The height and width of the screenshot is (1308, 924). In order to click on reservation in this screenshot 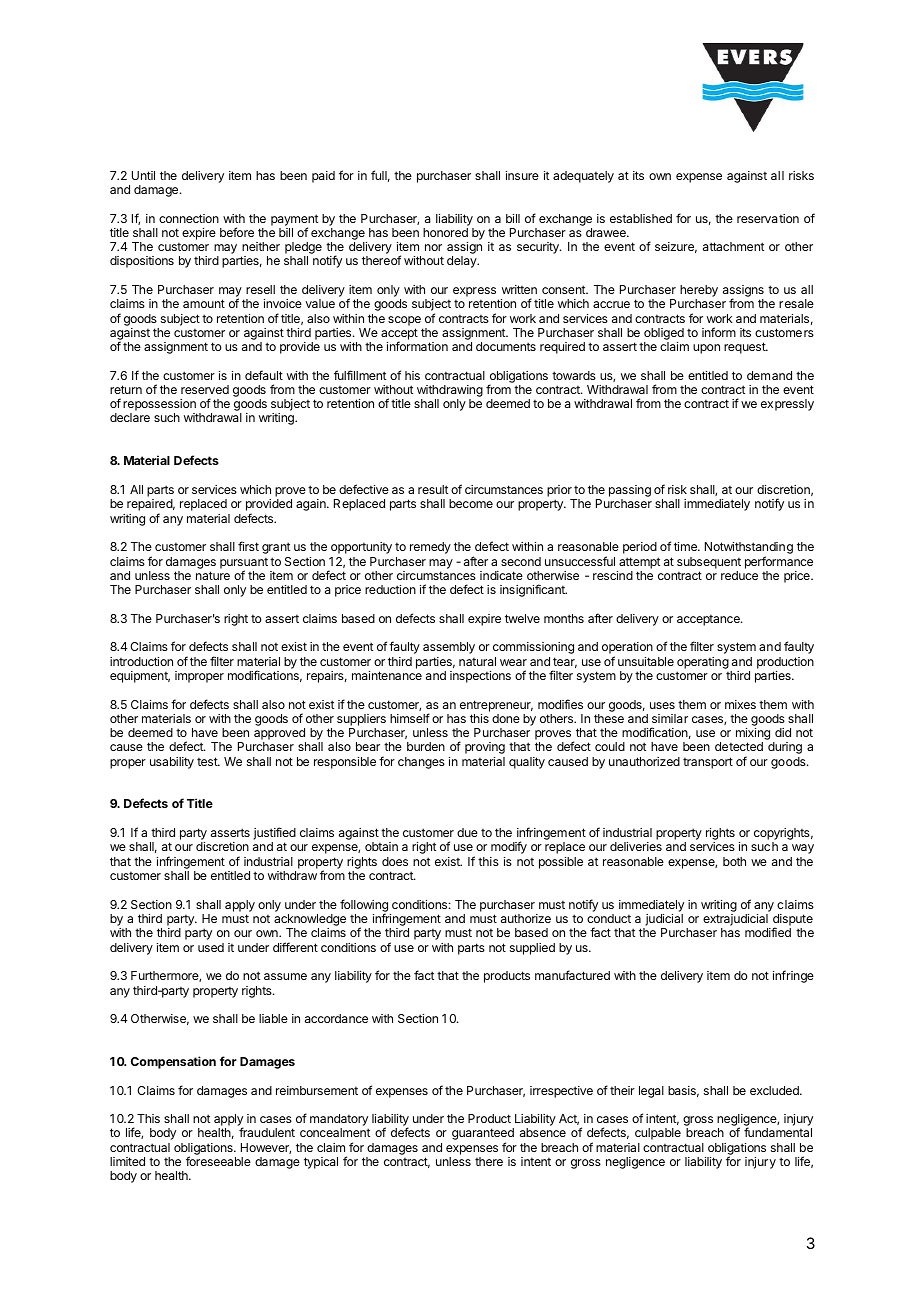, I will do `click(768, 218)`.
